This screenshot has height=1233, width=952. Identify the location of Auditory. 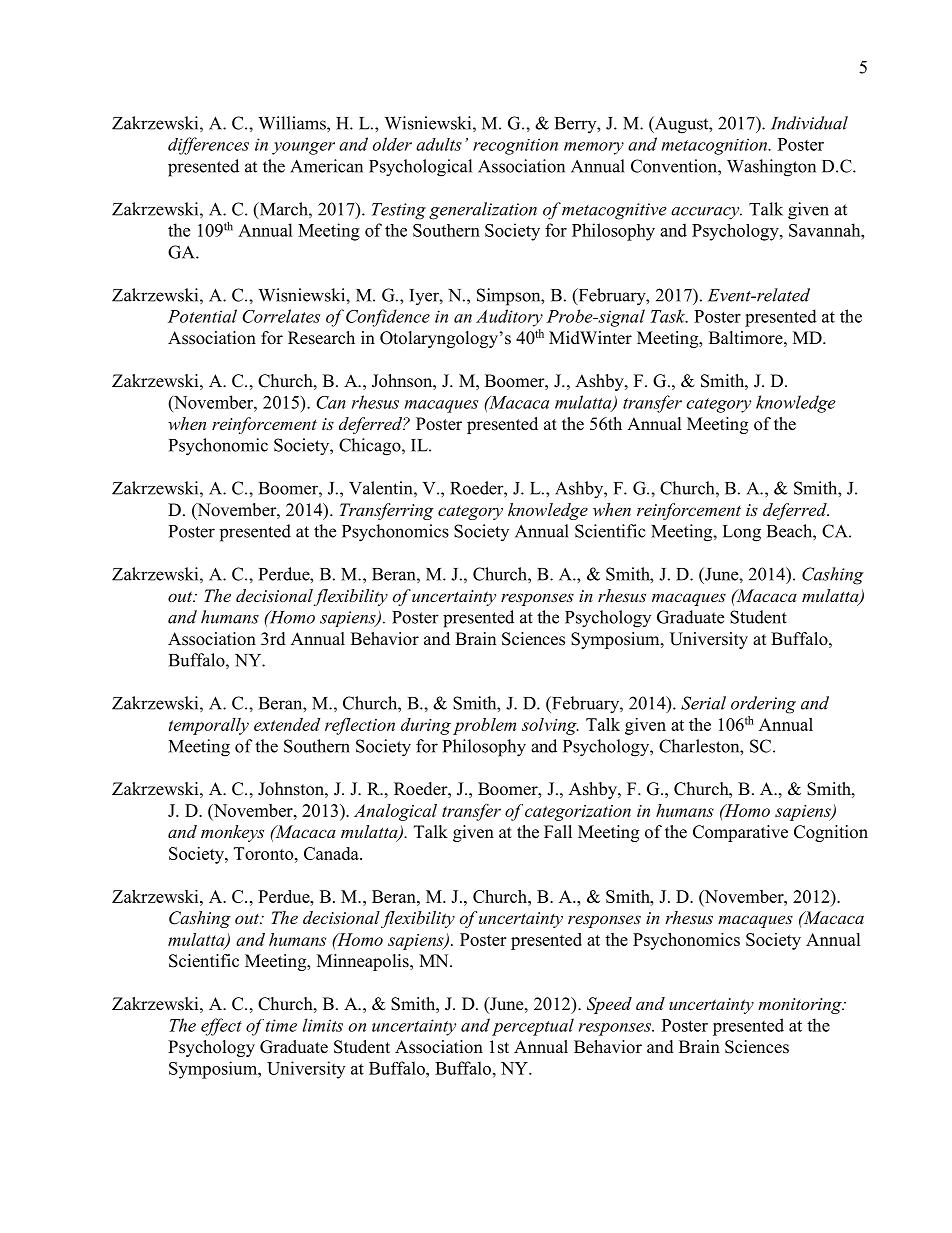
(509, 318).
